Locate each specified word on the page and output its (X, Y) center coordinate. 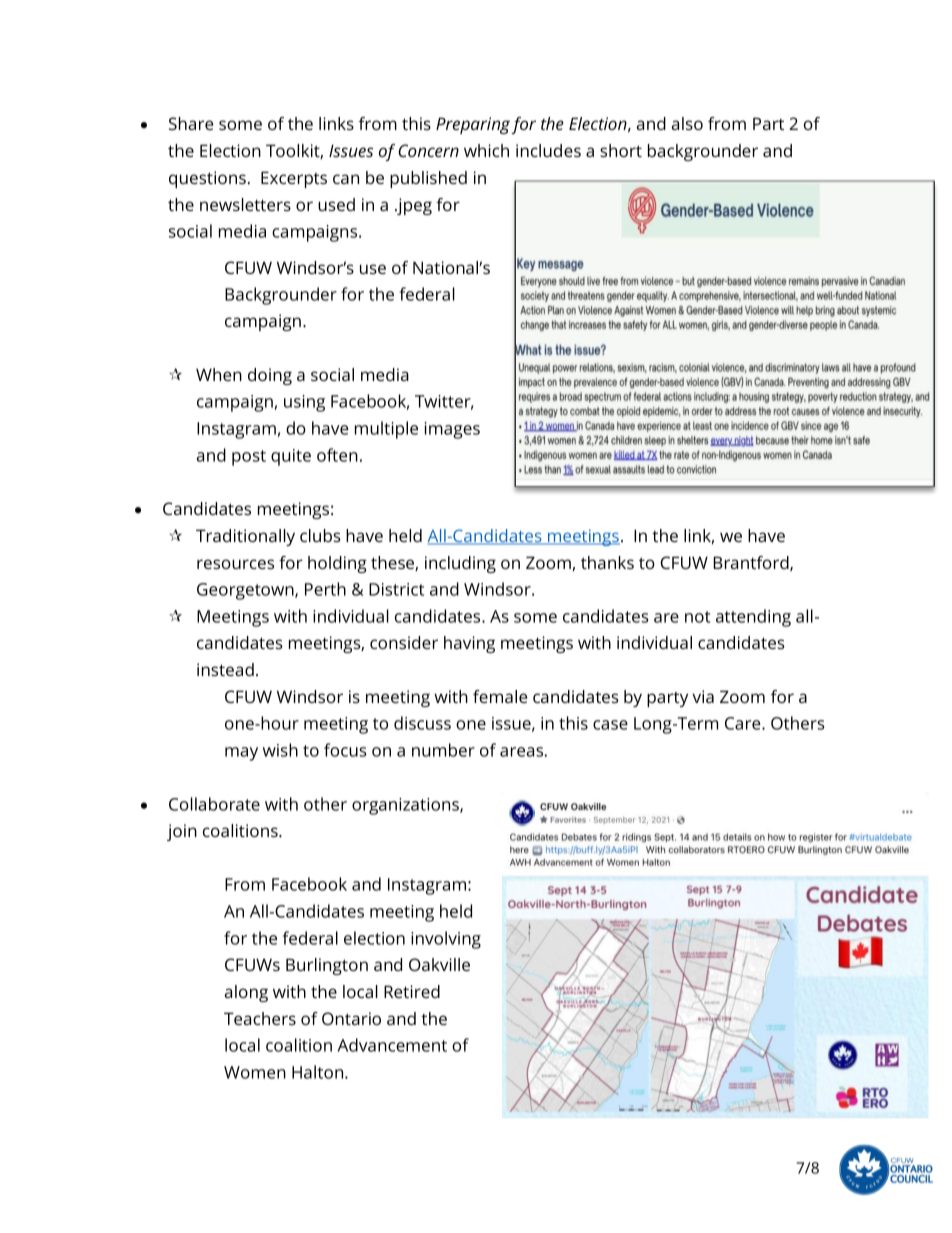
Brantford (752, 563)
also (687, 123)
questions (207, 179)
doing (270, 376)
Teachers (260, 1018)
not (697, 617)
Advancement (392, 1045)
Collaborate (214, 804)
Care (744, 723)
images (452, 430)
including (460, 564)
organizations (406, 806)
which (486, 150)
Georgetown (246, 591)
